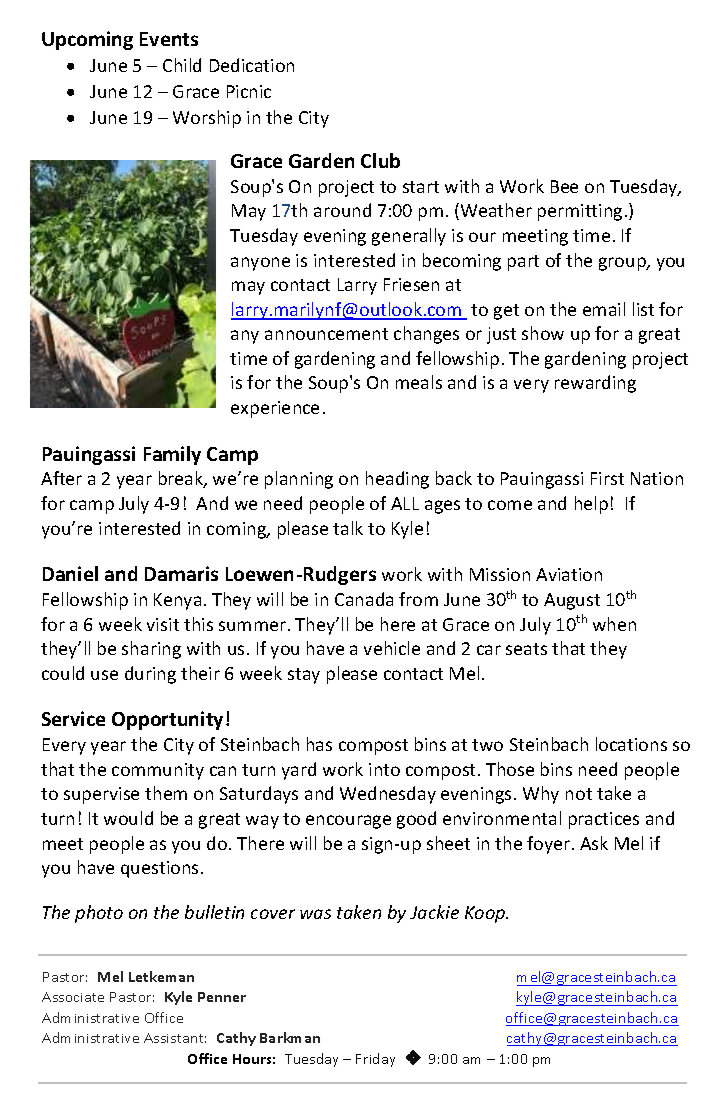 Image resolution: width=725 pixels, height=1120 pixels. Describe the element at coordinates (579, 794) in the screenshot. I see `not` at that location.
